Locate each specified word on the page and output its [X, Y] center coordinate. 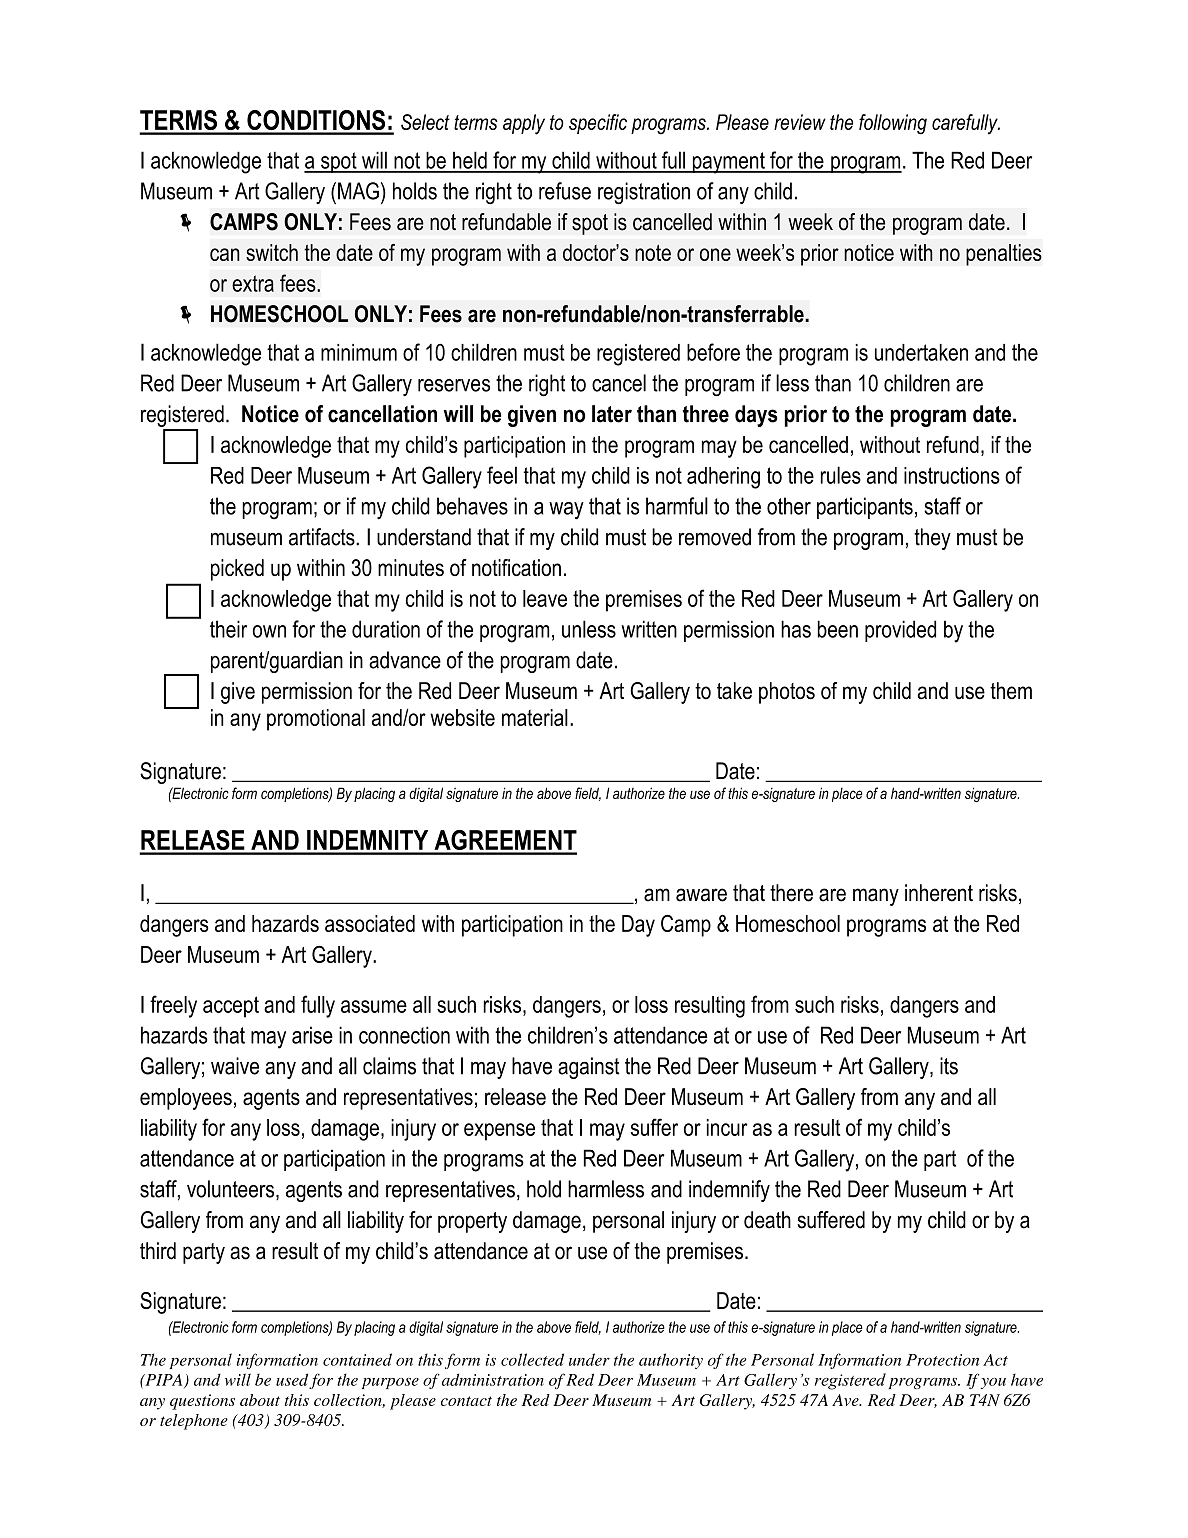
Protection [942, 1360]
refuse [565, 191]
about [260, 1400]
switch [272, 252]
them [1011, 691]
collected [532, 1359]
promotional [316, 720]
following [893, 124]
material [535, 717]
